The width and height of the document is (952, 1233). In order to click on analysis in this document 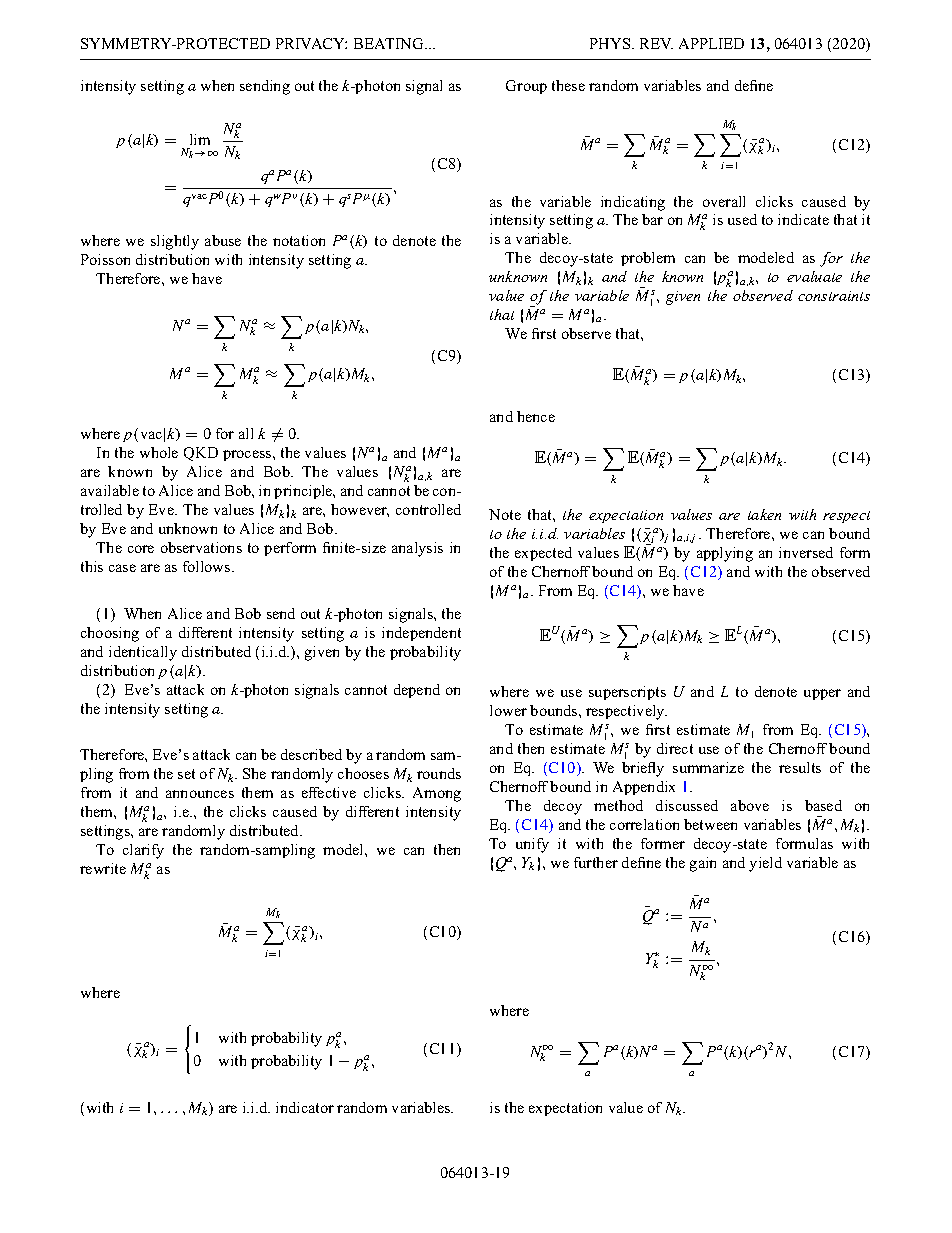, I will do `click(417, 549)`.
